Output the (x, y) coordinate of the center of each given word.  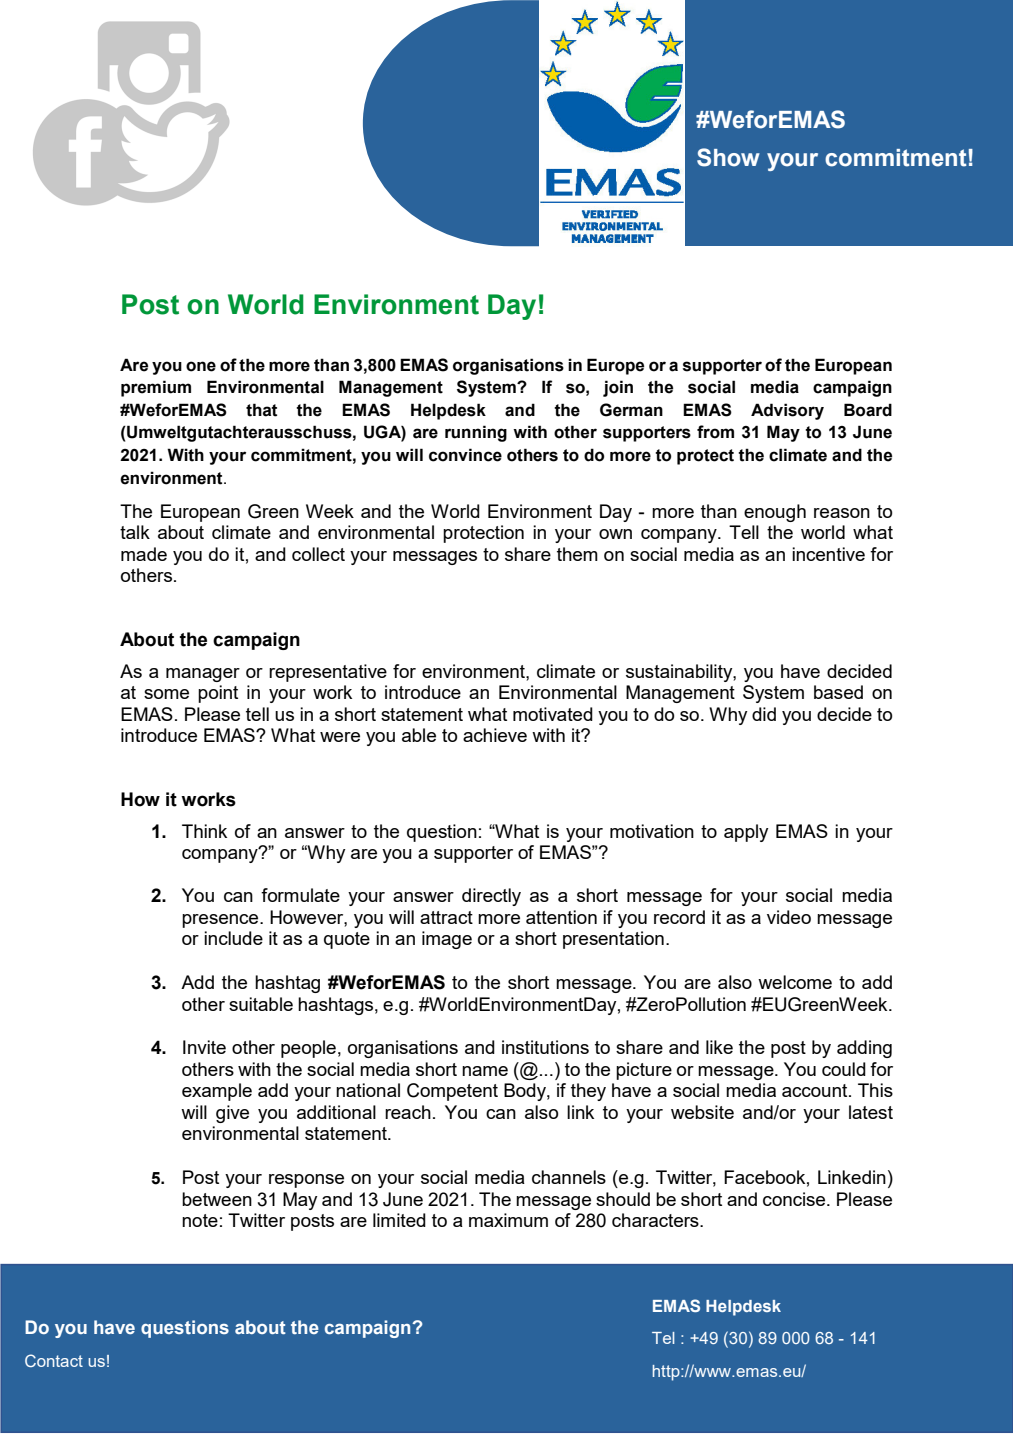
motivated (553, 714)
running (476, 433)
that (261, 410)
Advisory (787, 411)
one (201, 366)
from (715, 432)
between (217, 1199)
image (447, 940)
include (233, 938)
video (789, 917)
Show (728, 157)
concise (795, 1199)
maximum (508, 1220)
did (764, 714)
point (218, 694)
